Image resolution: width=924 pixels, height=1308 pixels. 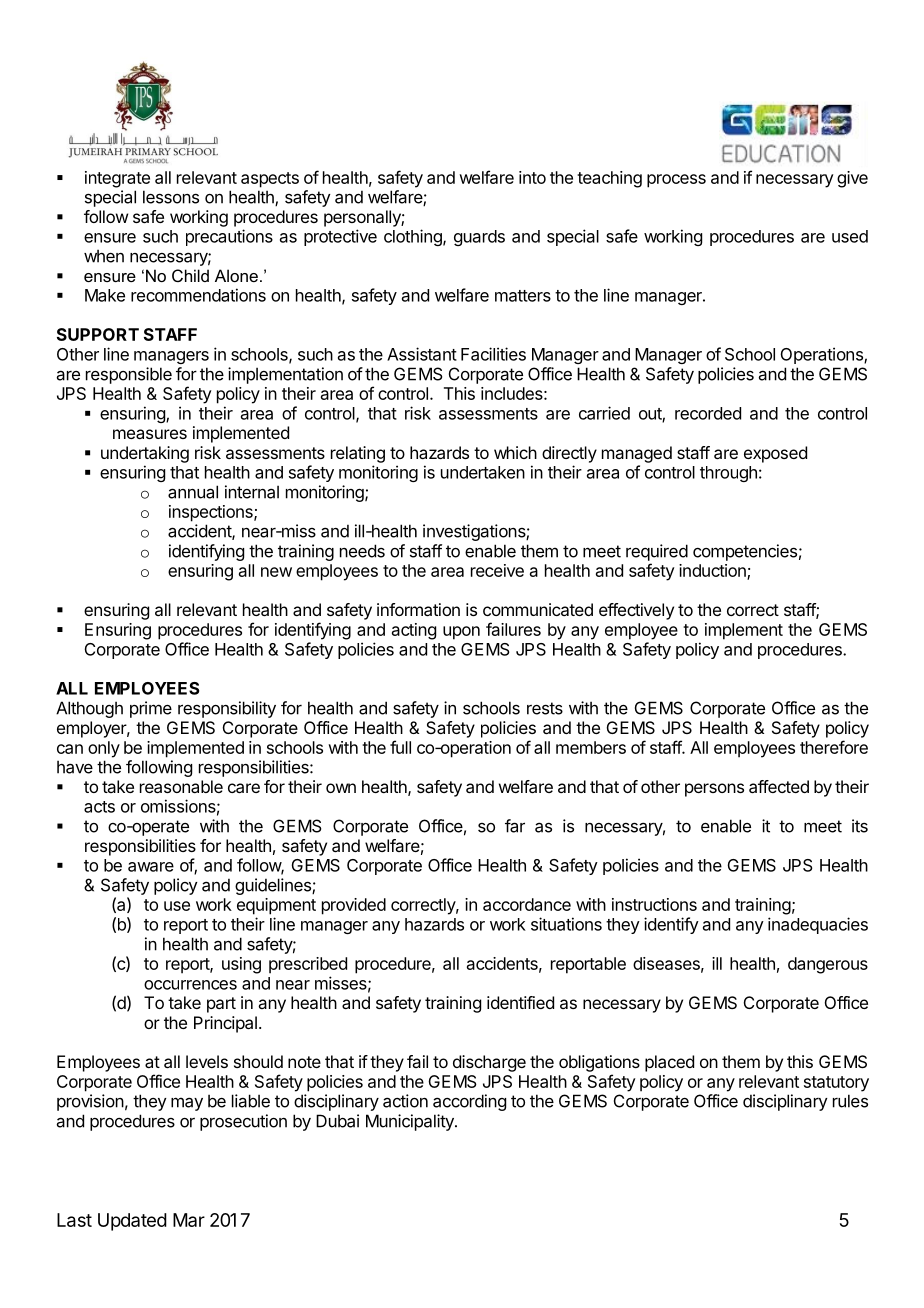 What do you see at coordinates (497, 570) in the page?
I see `receive` at bounding box center [497, 570].
